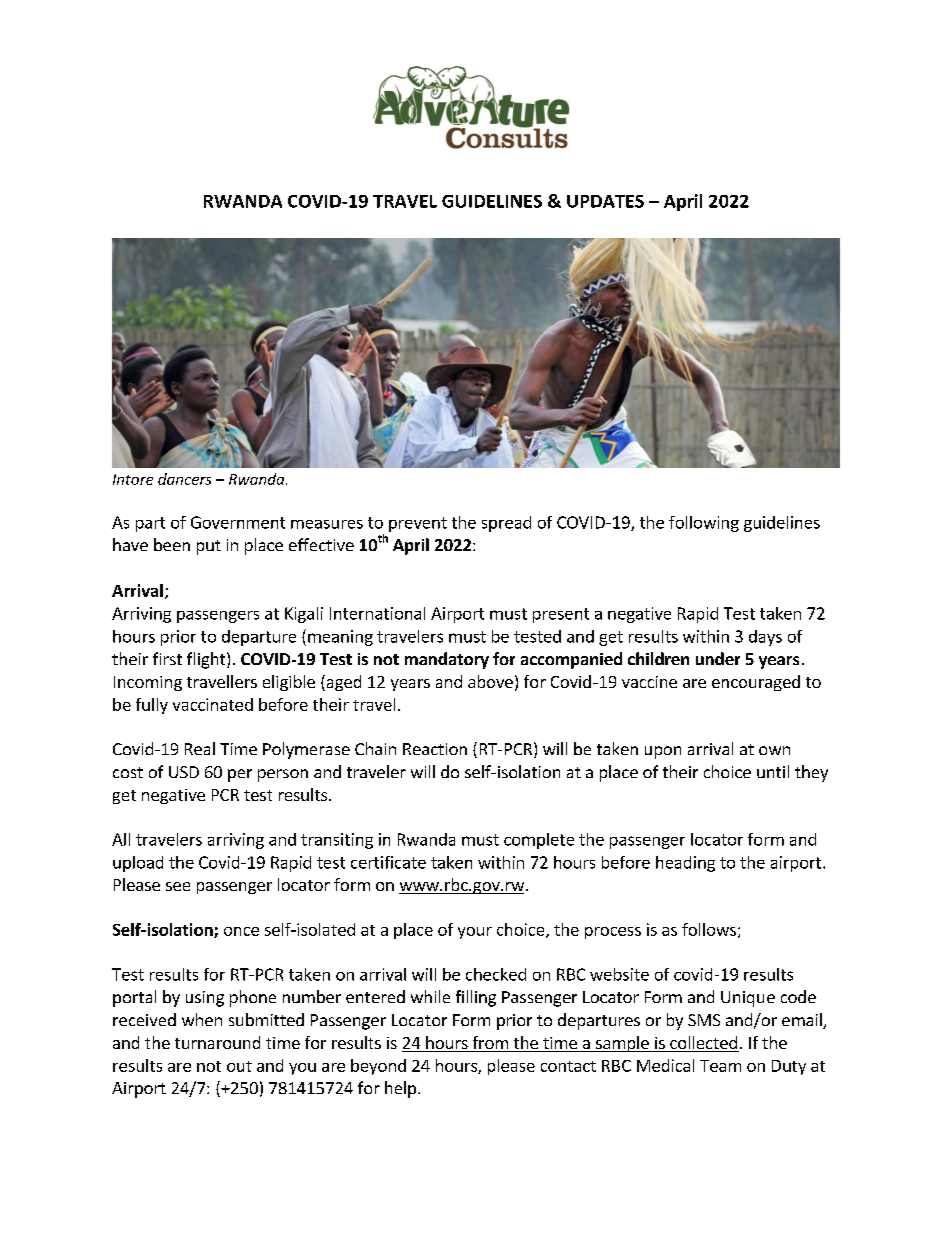 Image resolution: width=952 pixels, height=1233 pixels. Describe the element at coordinates (238, 522) in the image. I see `Government` at that location.
